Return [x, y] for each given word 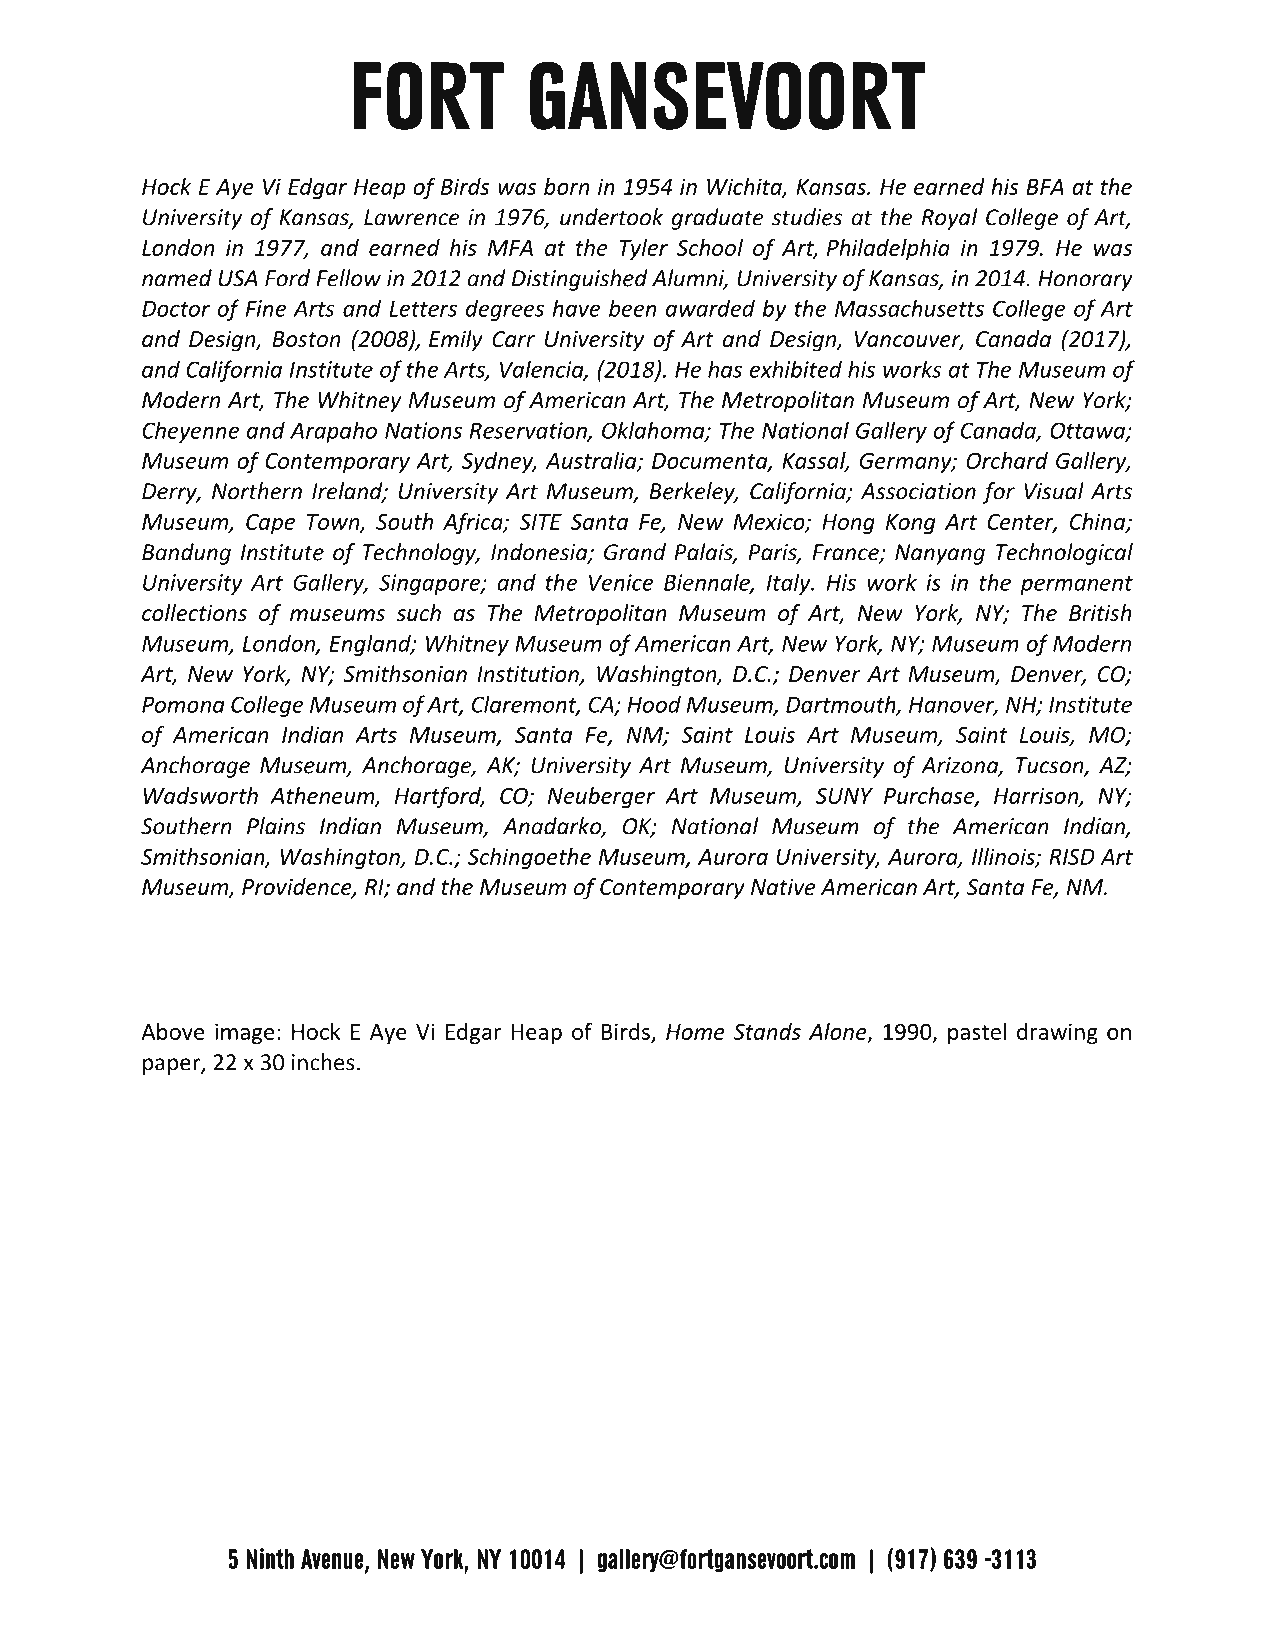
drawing [1057, 1033]
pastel [977, 1033]
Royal [949, 219]
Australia [592, 461]
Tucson [1051, 766]
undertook [611, 217]
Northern [257, 491]
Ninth [270, 1558]
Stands [767, 1031]
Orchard [1007, 460]
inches [323, 1062]
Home [695, 1032]
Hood [654, 704]
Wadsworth [201, 795]
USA [238, 278]
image [245, 1033]
